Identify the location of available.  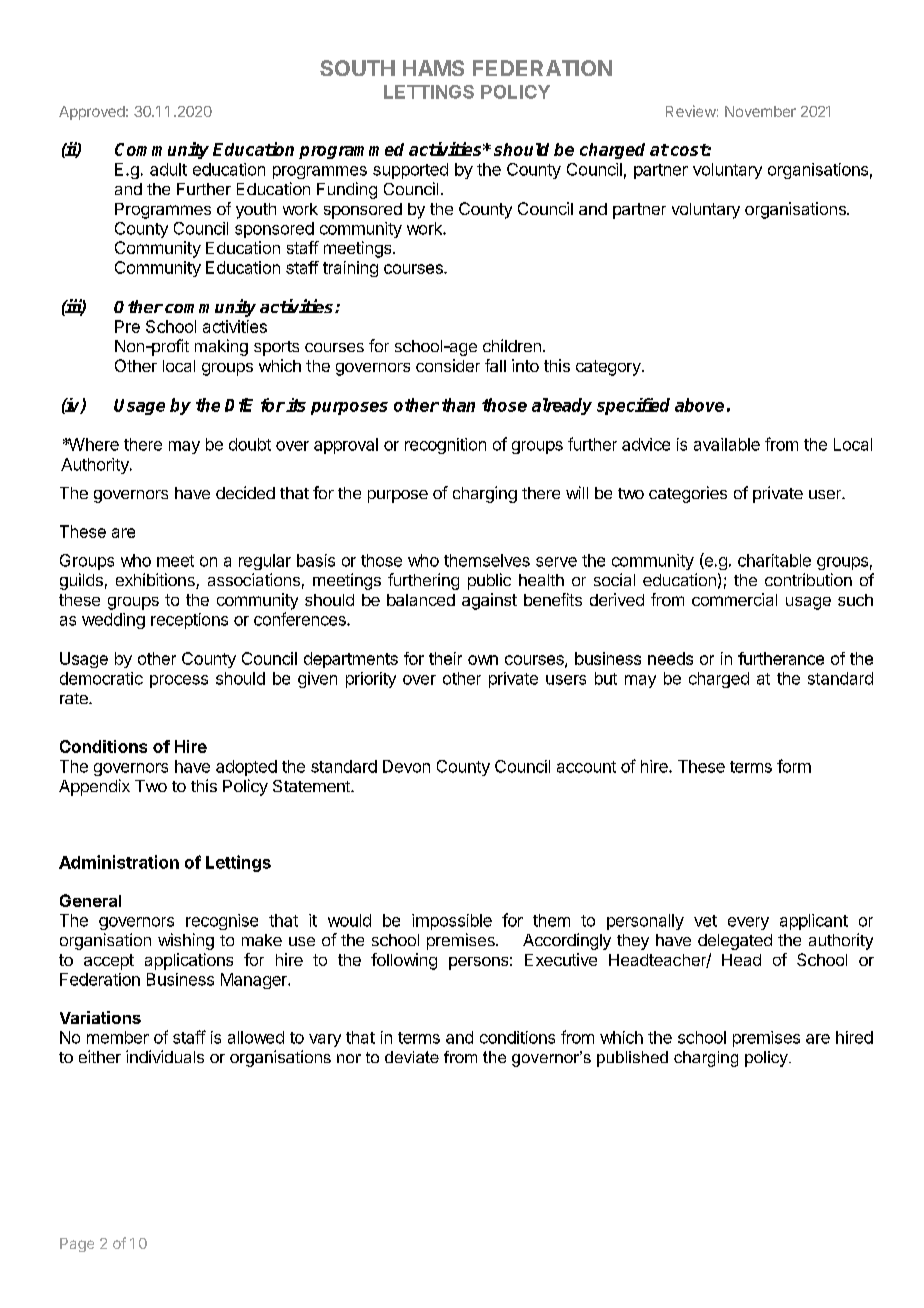
(727, 444).
